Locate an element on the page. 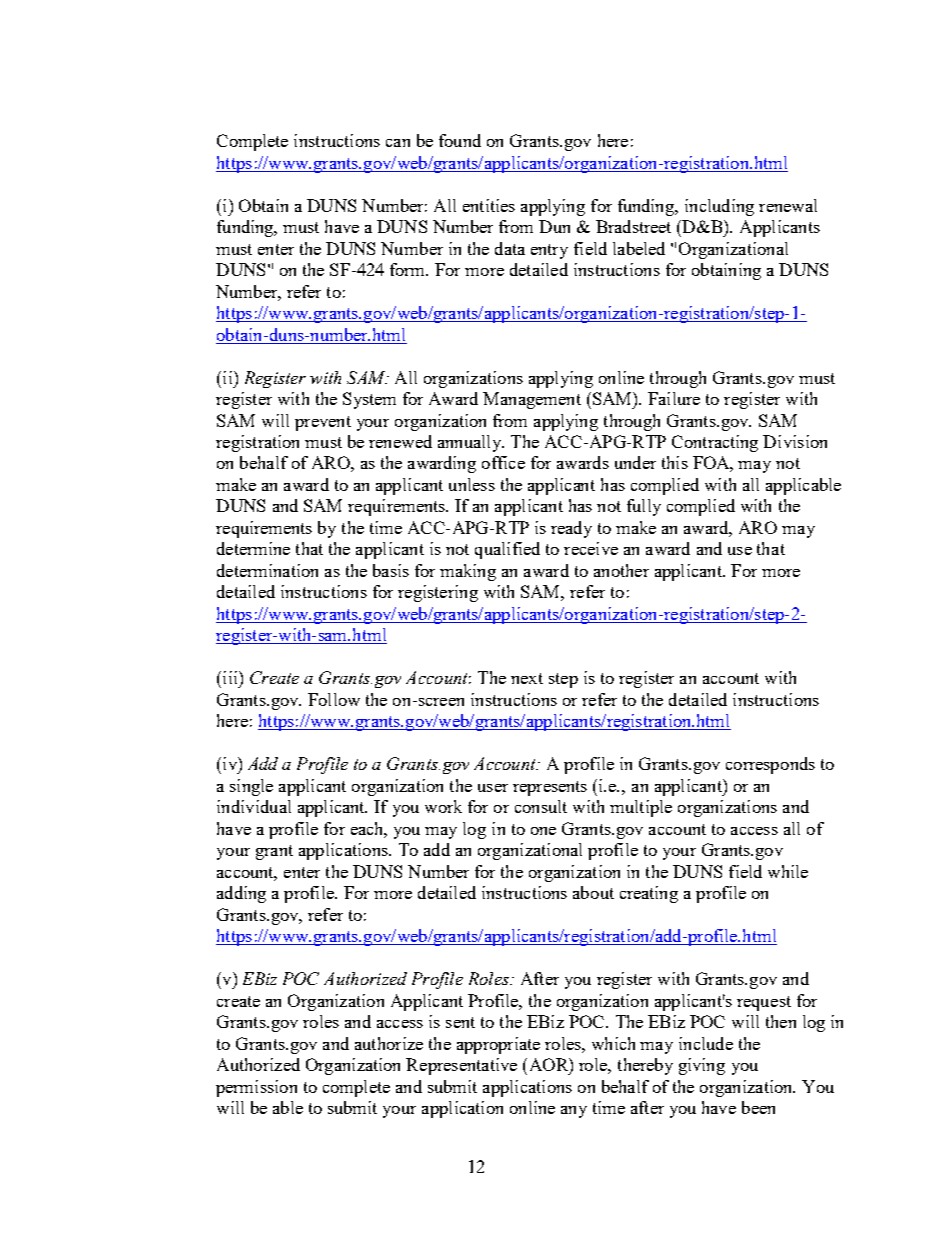 The height and width of the image is (1233, 952). permission is located at coordinates (256, 1088).
